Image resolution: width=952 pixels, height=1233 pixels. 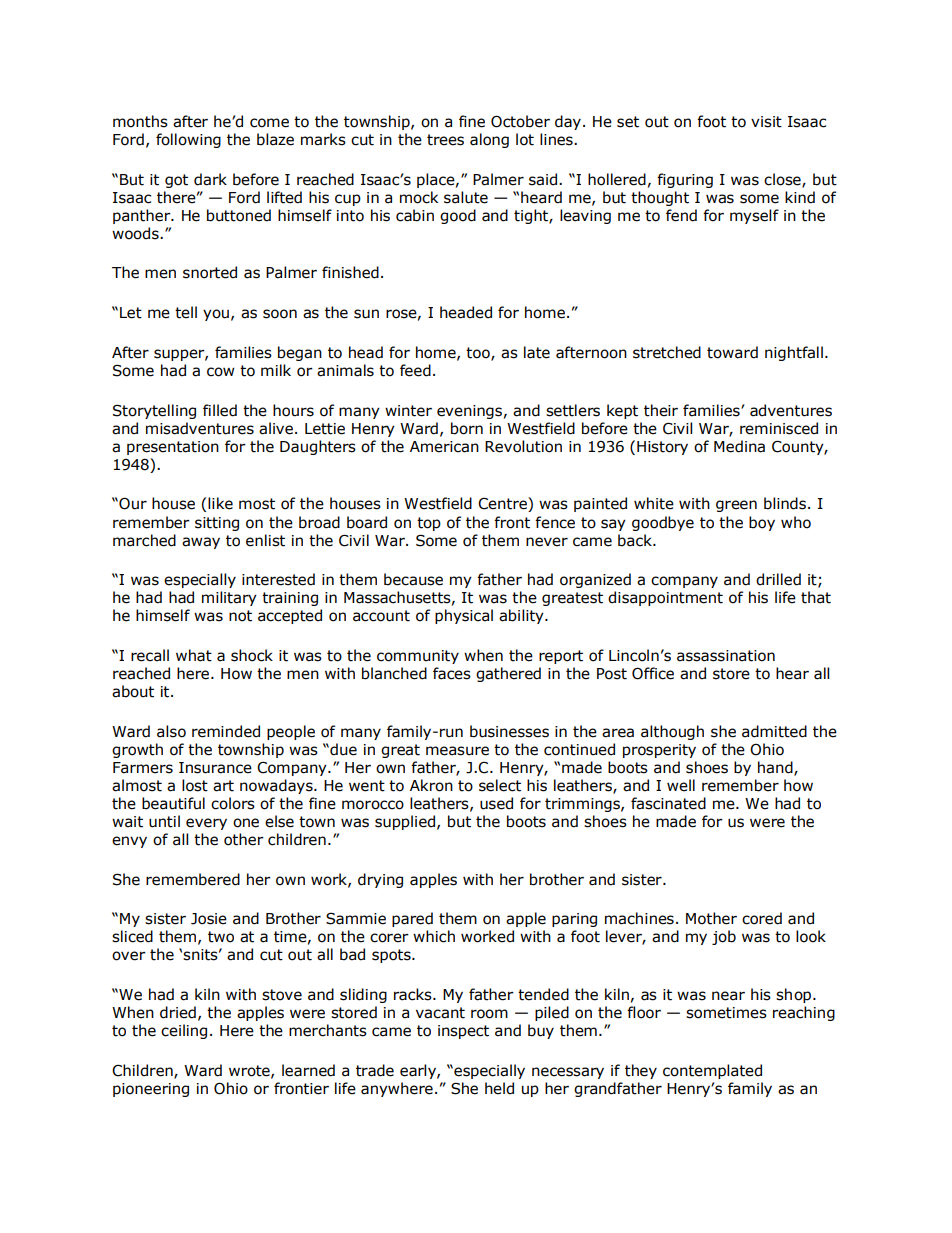 I want to click on inspect, so click(x=463, y=1032).
